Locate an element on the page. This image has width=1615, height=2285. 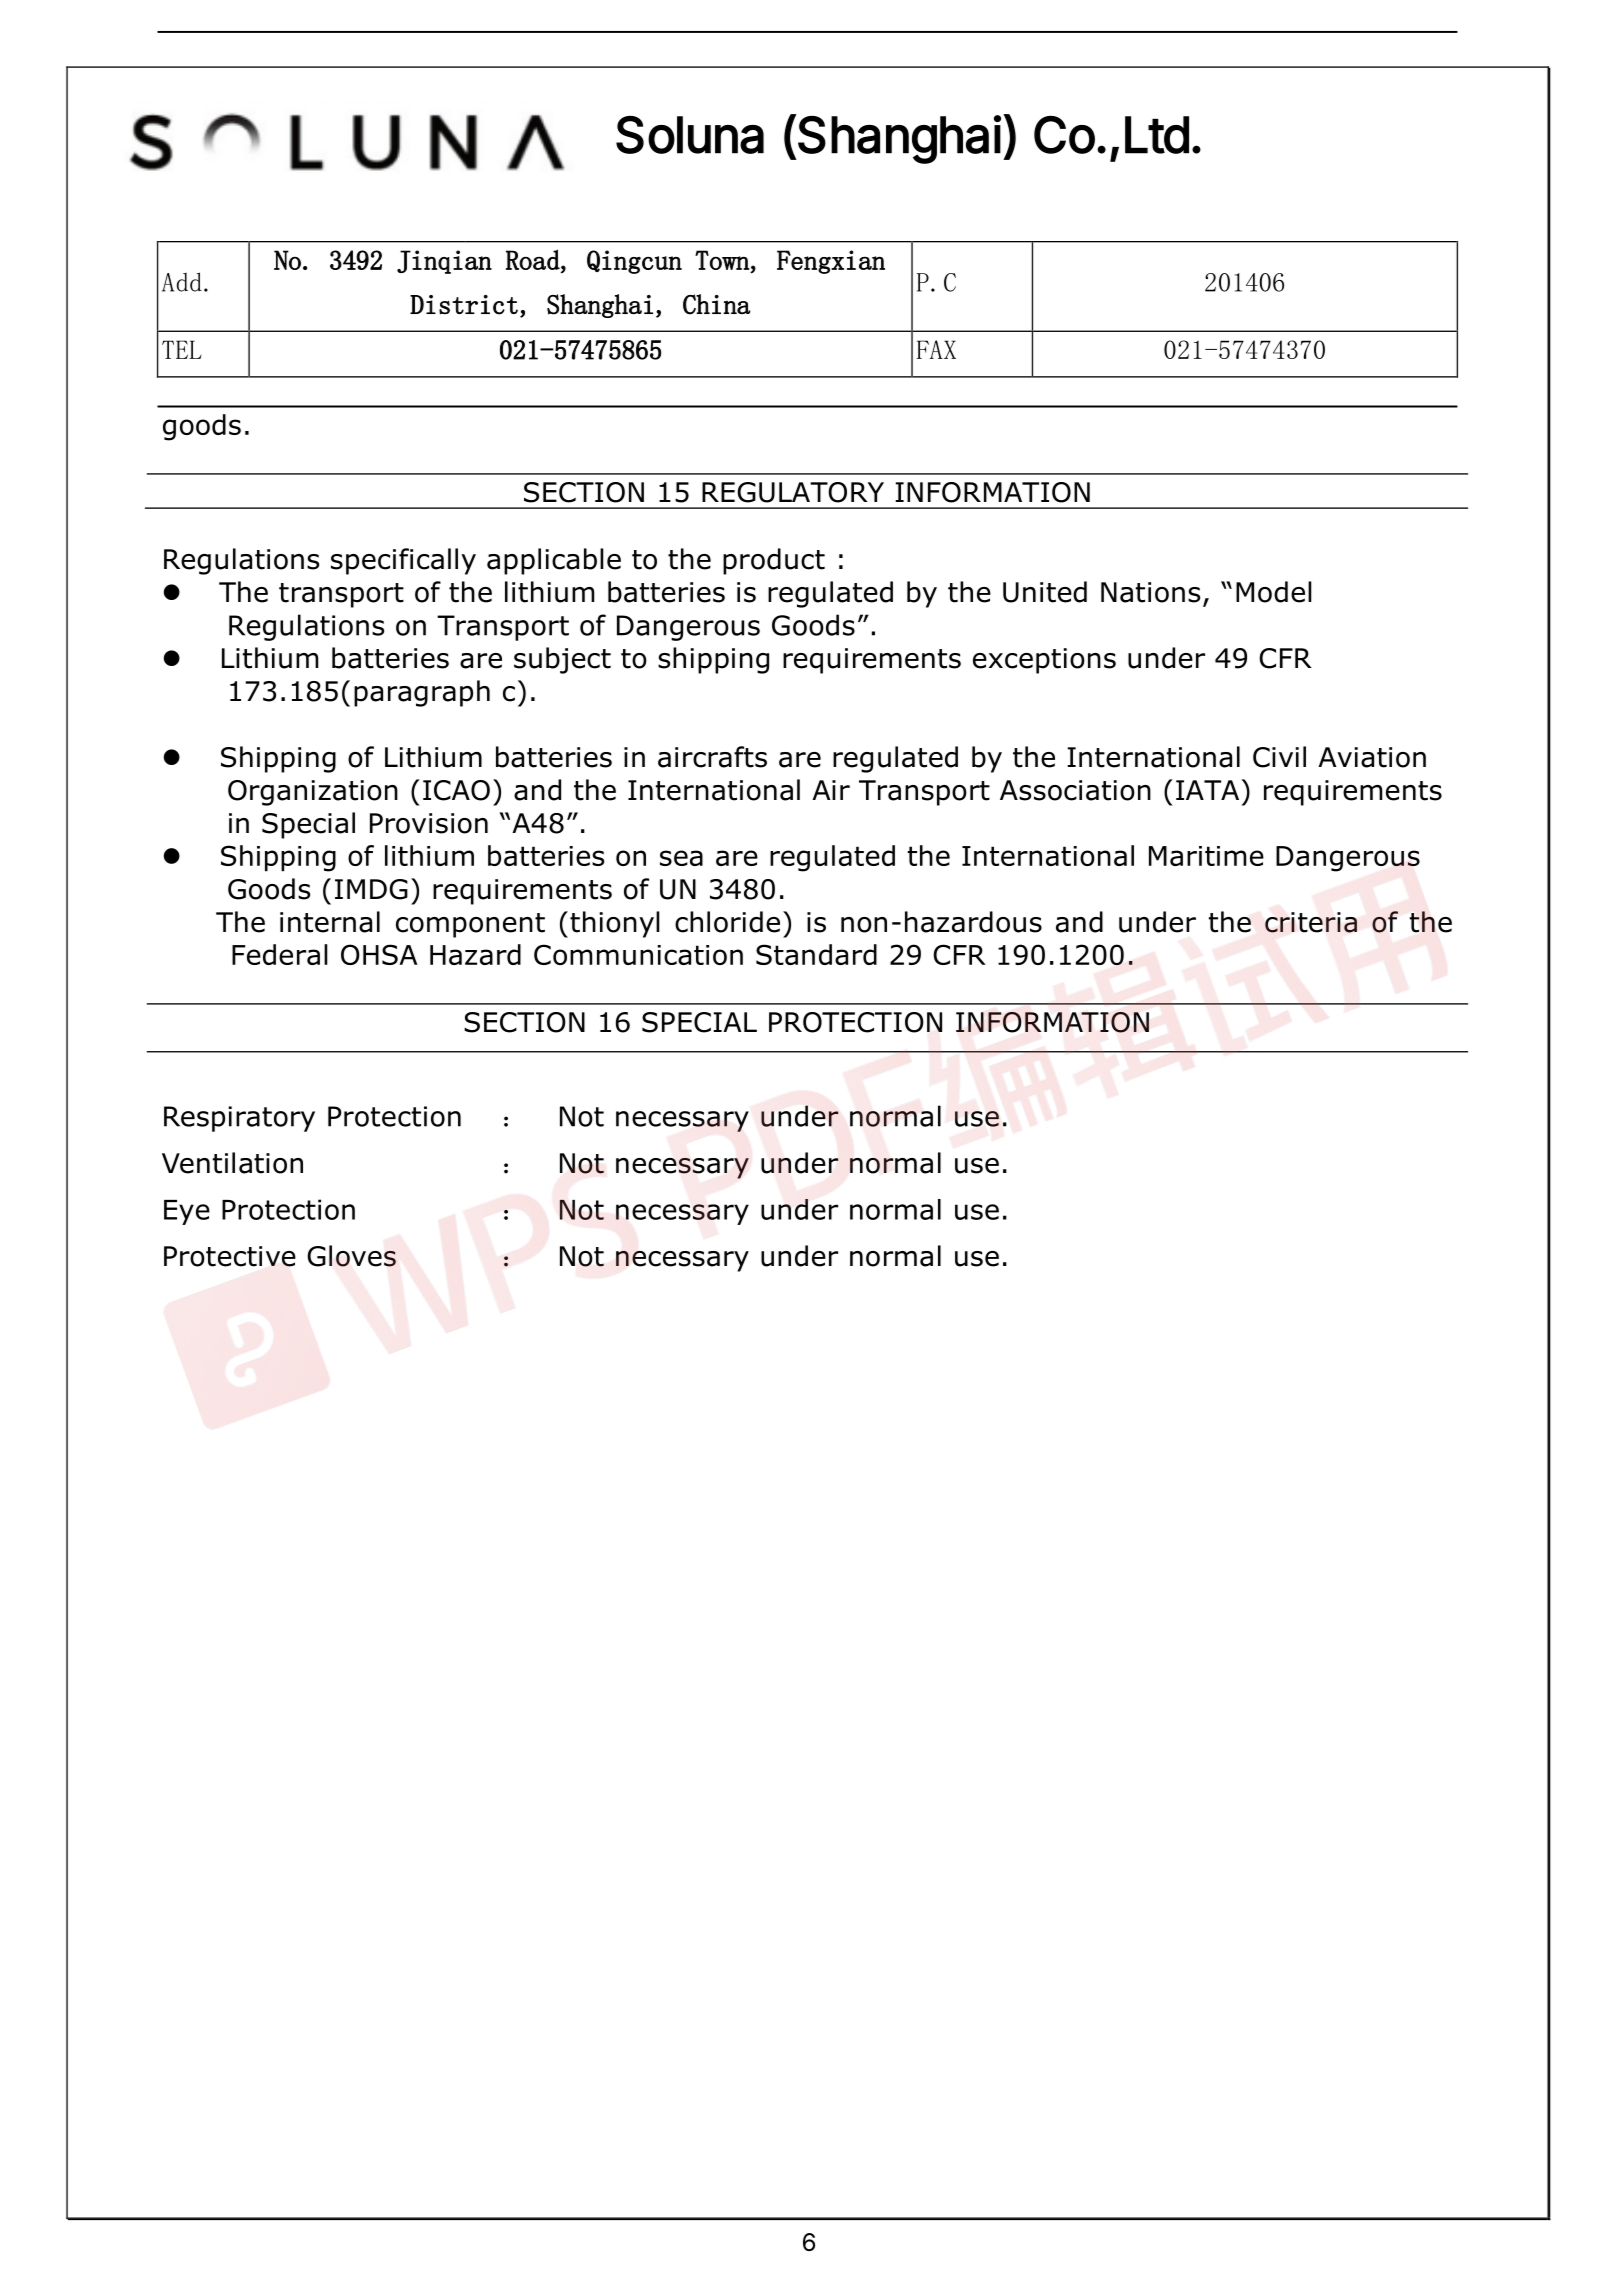
TEL is located at coordinates (182, 349).
